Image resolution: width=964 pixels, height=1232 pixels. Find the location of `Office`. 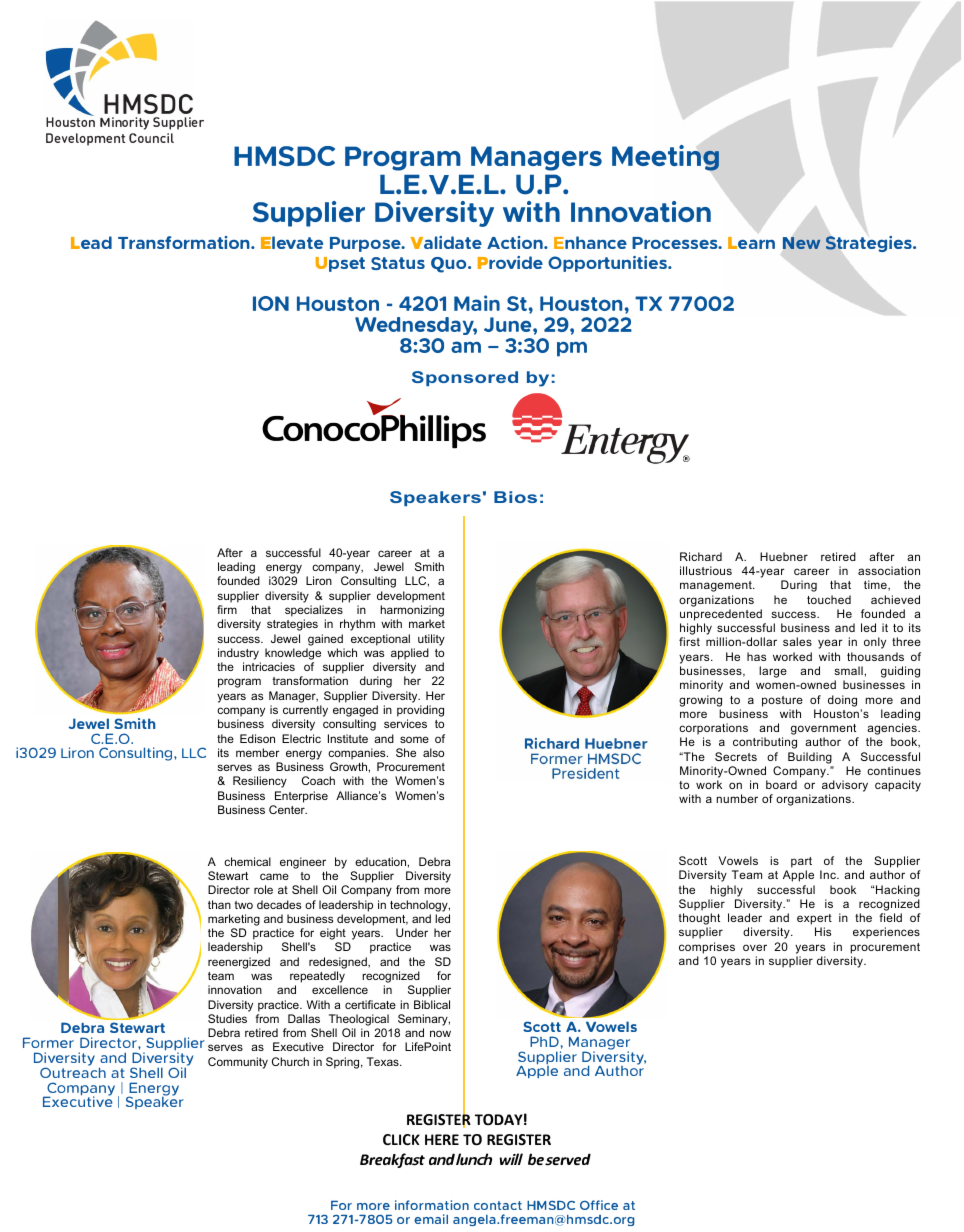

Office is located at coordinates (599, 1205).
